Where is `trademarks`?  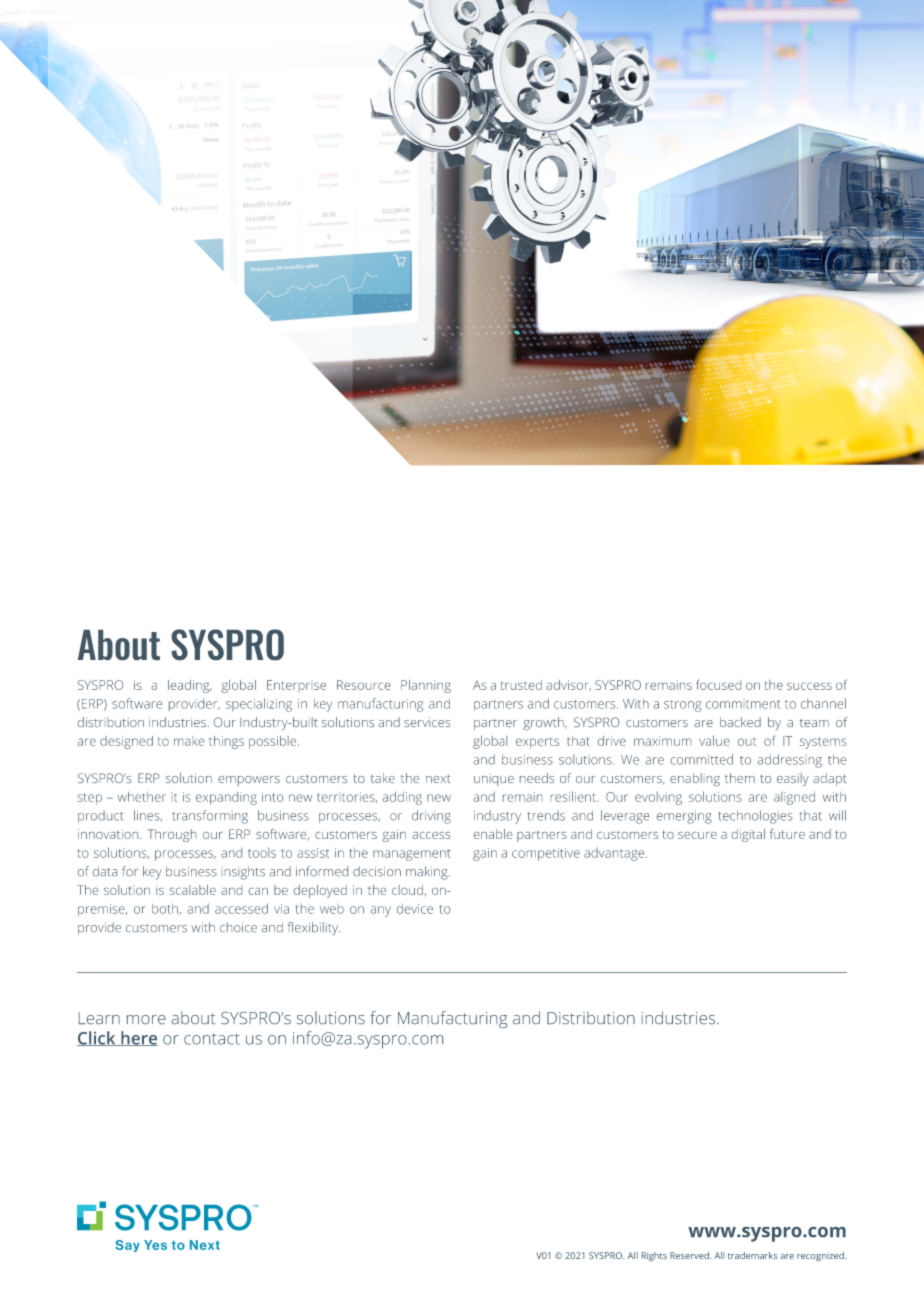
trademarks is located at coordinates (752, 1255).
